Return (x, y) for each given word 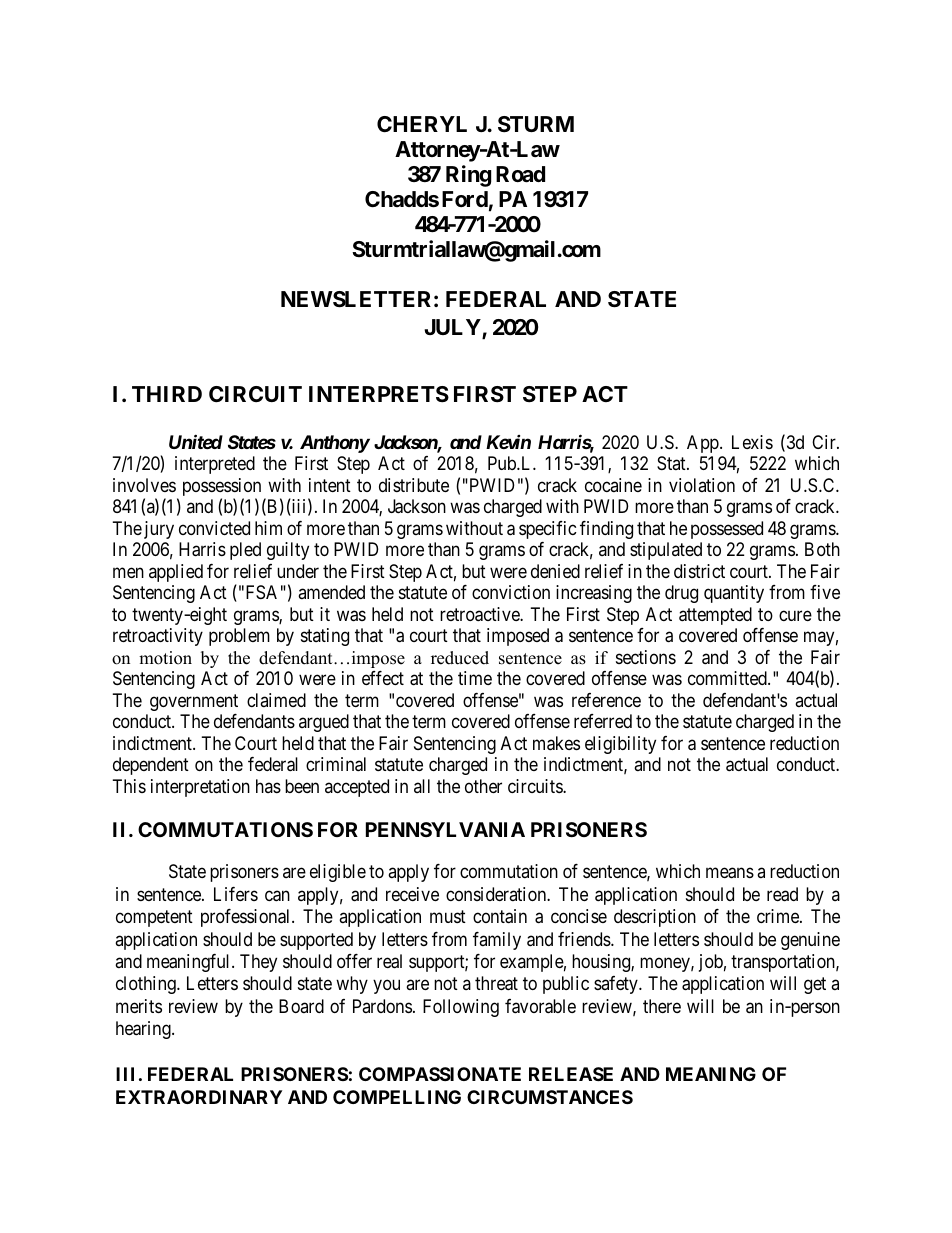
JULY (453, 328)
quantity (734, 594)
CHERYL (422, 124)
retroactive (480, 614)
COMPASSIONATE (440, 1074)
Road (520, 174)
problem (239, 637)
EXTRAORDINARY (199, 1097)
